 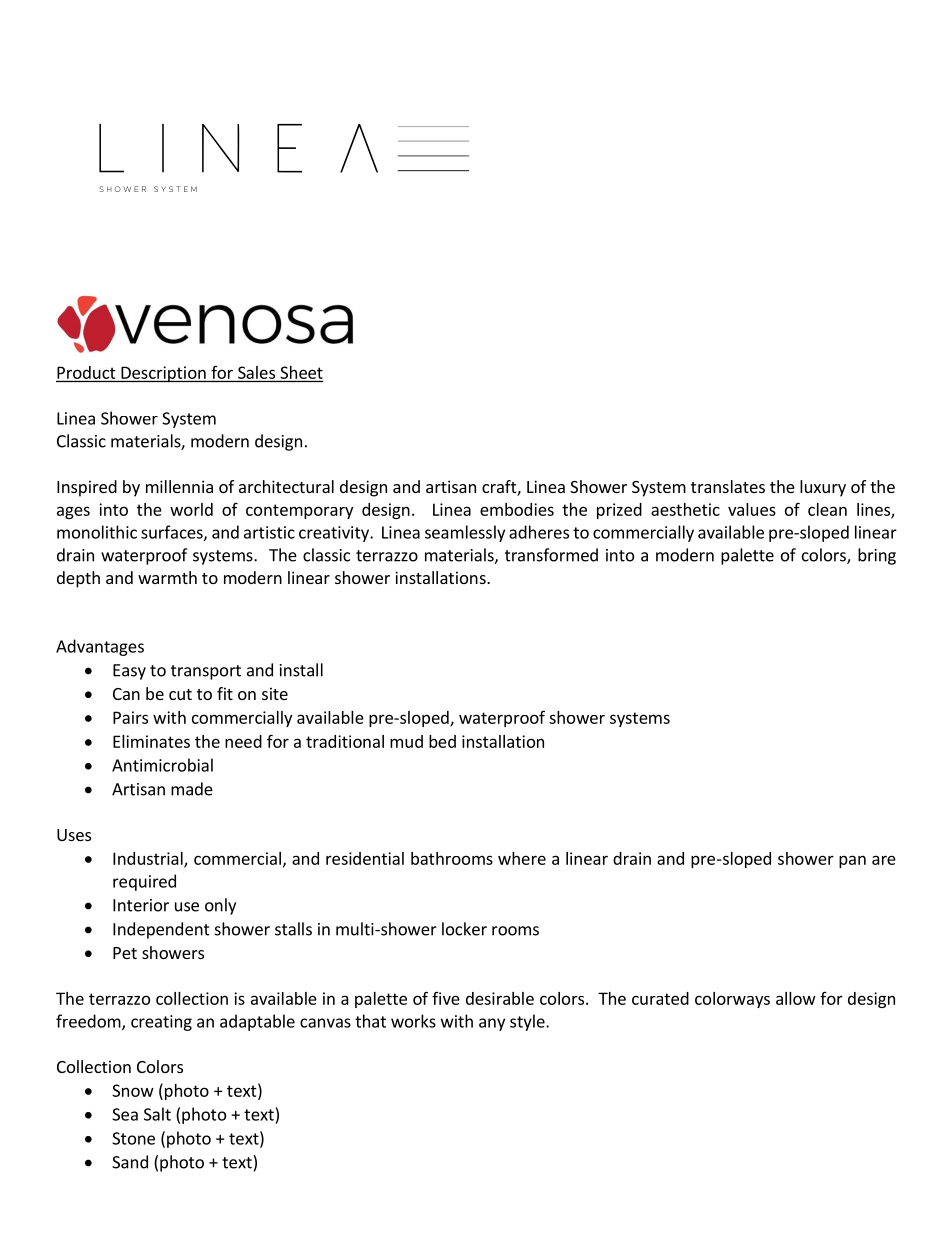 I want to click on any, so click(x=492, y=1024).
